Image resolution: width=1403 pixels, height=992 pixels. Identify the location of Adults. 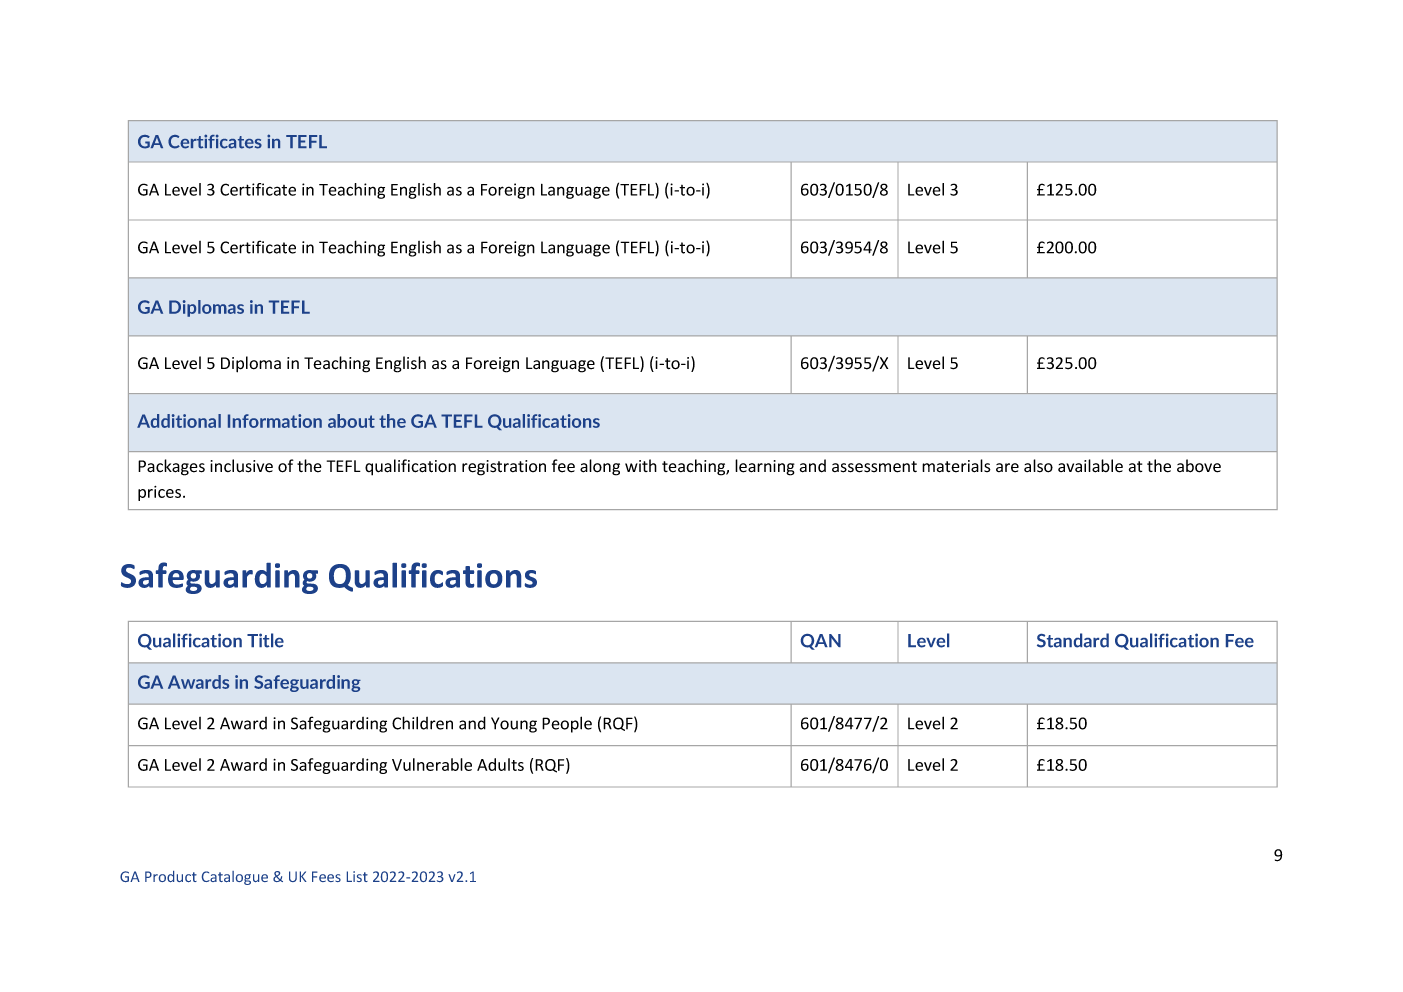
(500, 764).
